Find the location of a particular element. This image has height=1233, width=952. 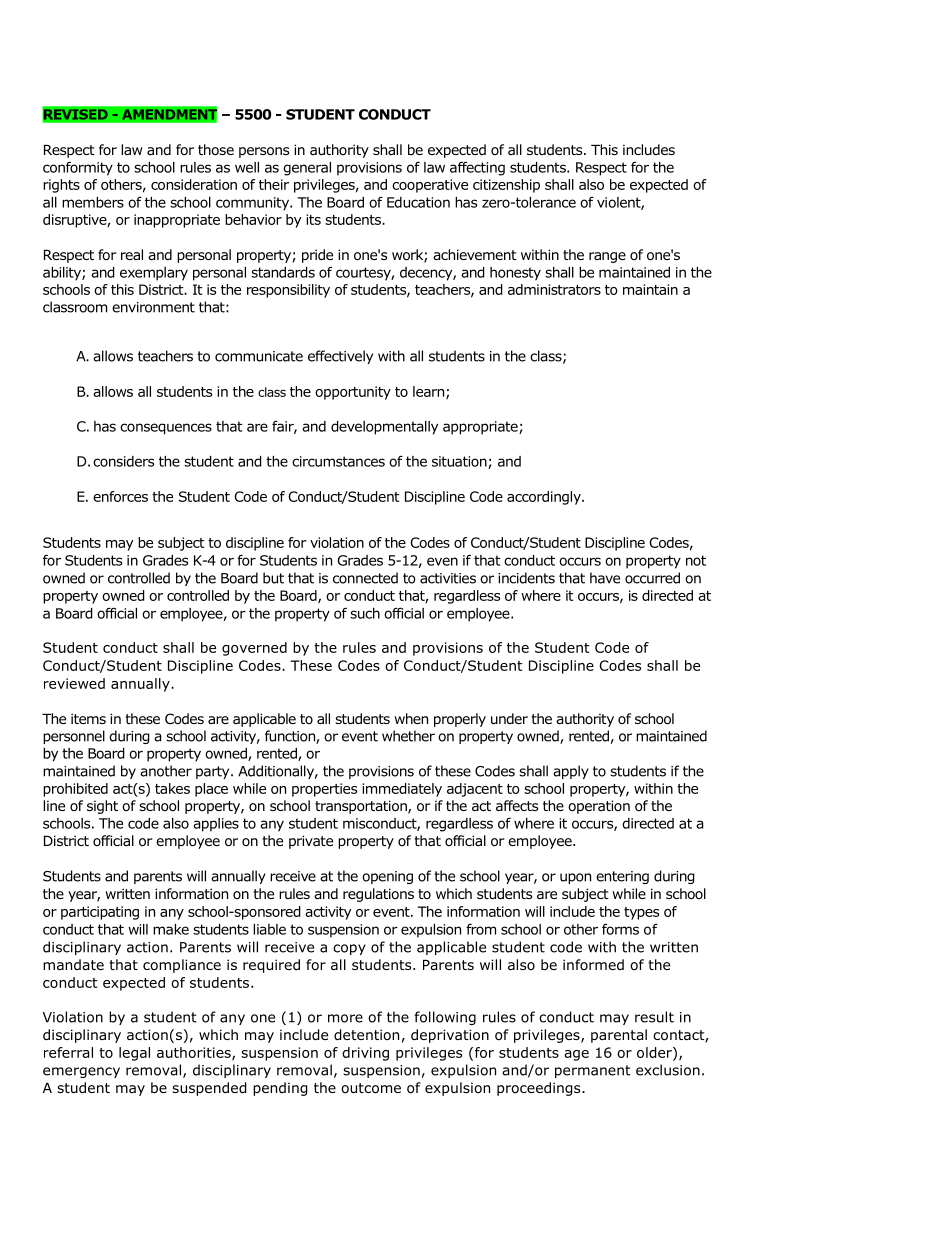

legal is located at coordinates (134, 1054).
